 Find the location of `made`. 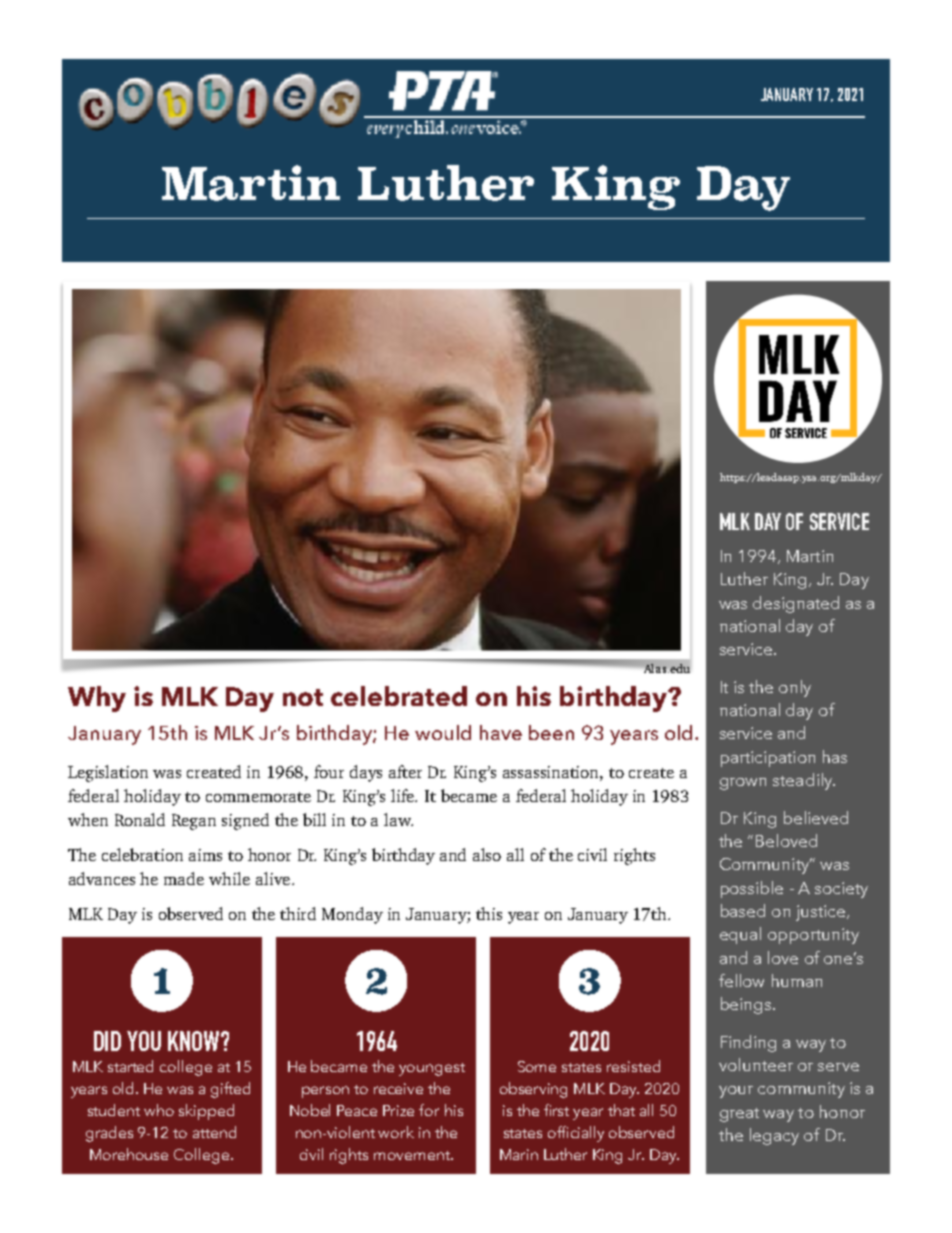

made is located at coordinates (184, 878).
